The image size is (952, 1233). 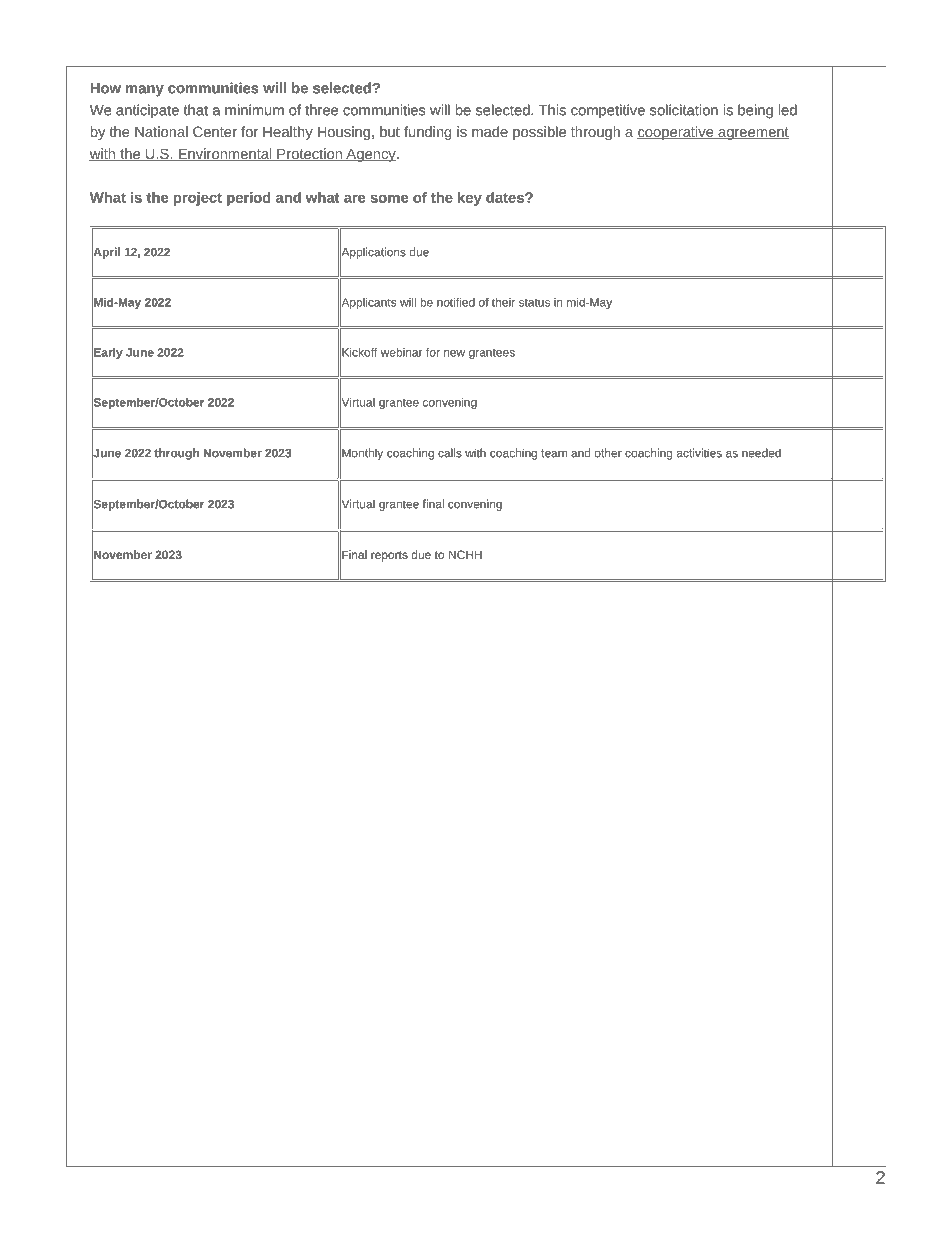 What do you see at coordinates (450, 453) in the screenshot?
I see `calls` at bounding box center [450, 453].
